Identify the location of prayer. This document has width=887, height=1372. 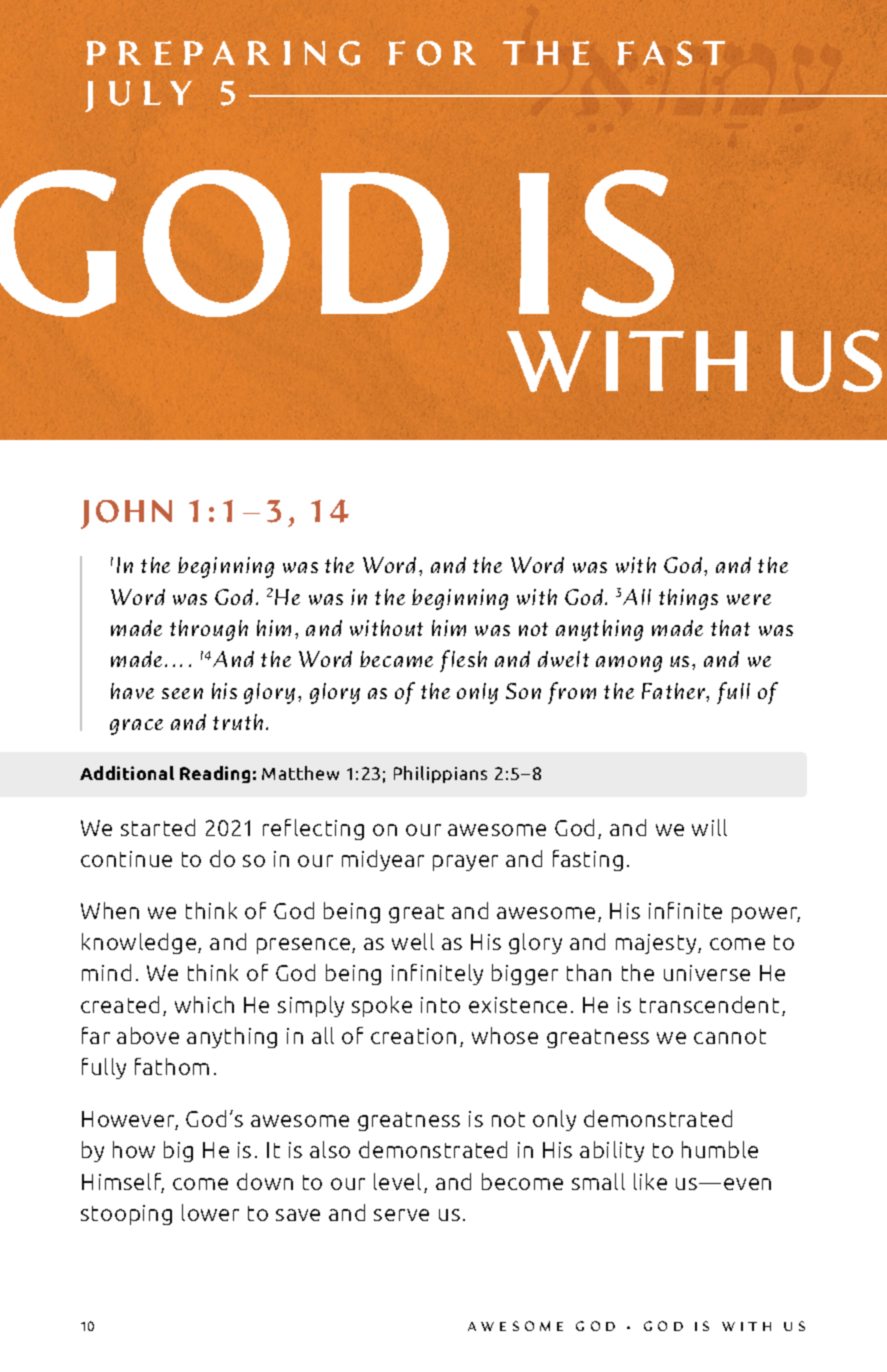
(465, 863).
